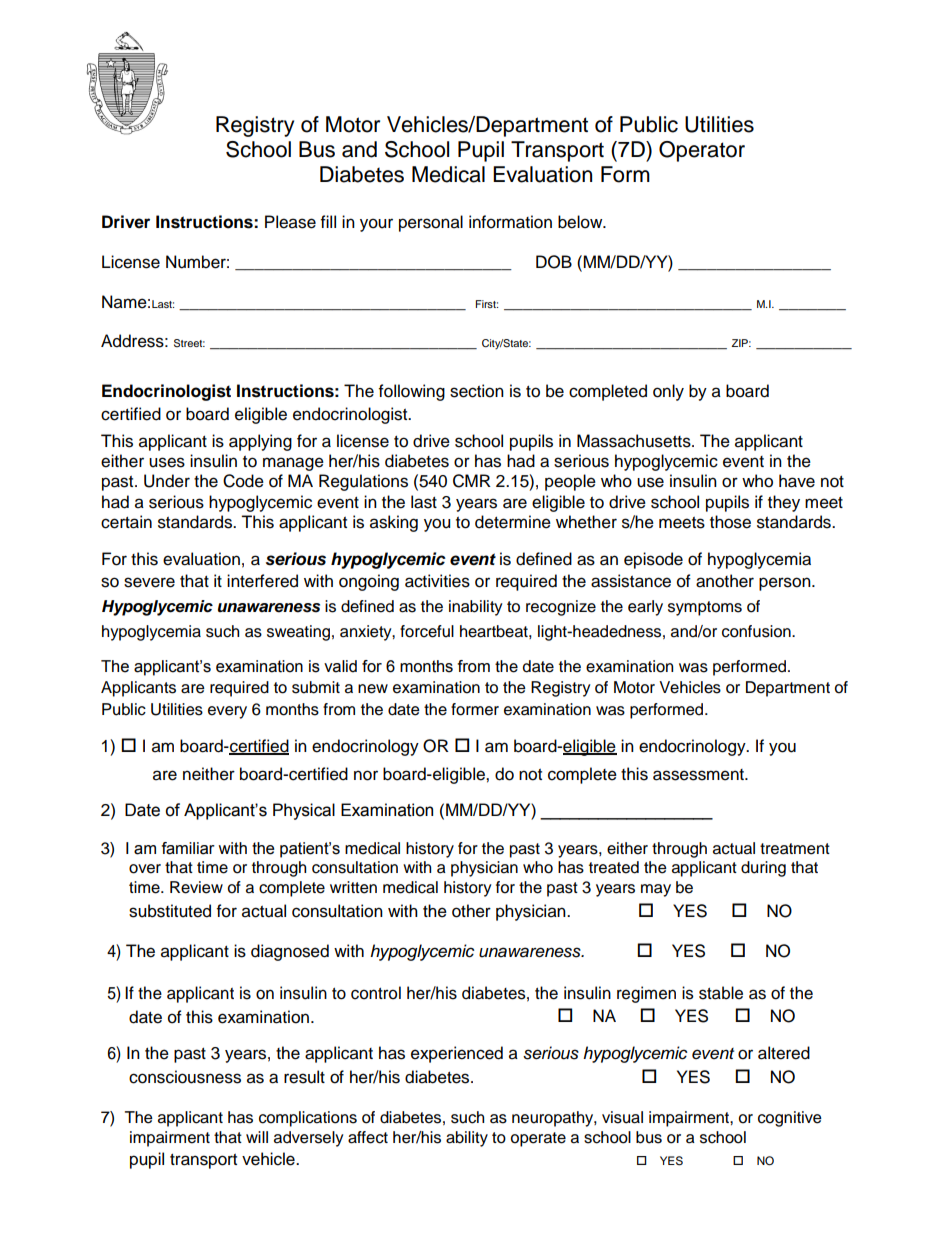 This screenshot has width=952, height=1233. What do you see at coordinates (298, 633) in the screenshot?
I see `sweating` at bounding box center [298, 633].
